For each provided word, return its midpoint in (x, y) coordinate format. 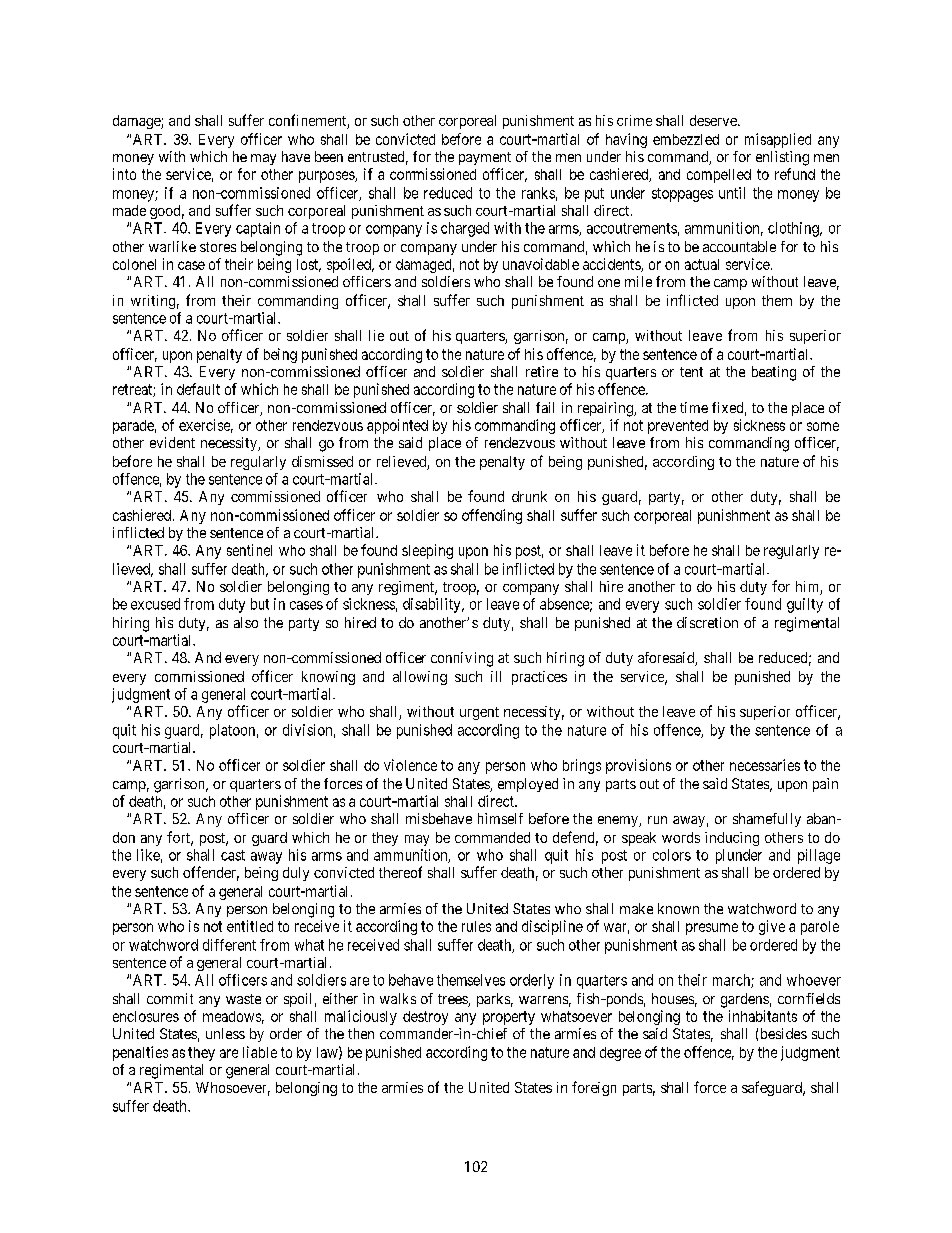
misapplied (778, 140)
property (509, 1018)
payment (485, 158)
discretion (707, 622)
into (124, 174)
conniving (462, 659)
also (246, 622)
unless (225, 1033)
